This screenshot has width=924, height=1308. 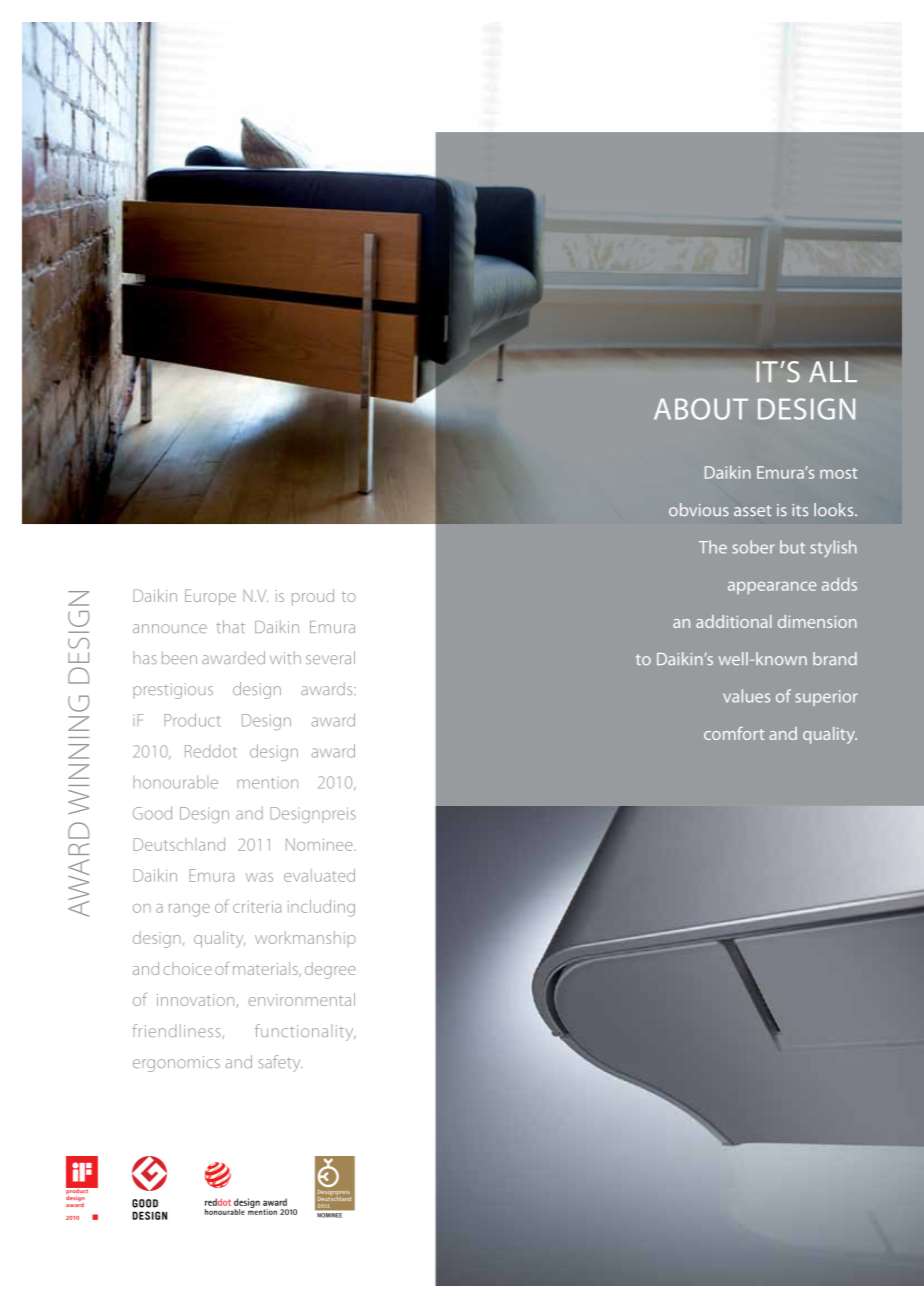 What do you see at coordinates (701, 409) in the screenshot?
I see `ABOUT` at bounding box center [701, 409].
